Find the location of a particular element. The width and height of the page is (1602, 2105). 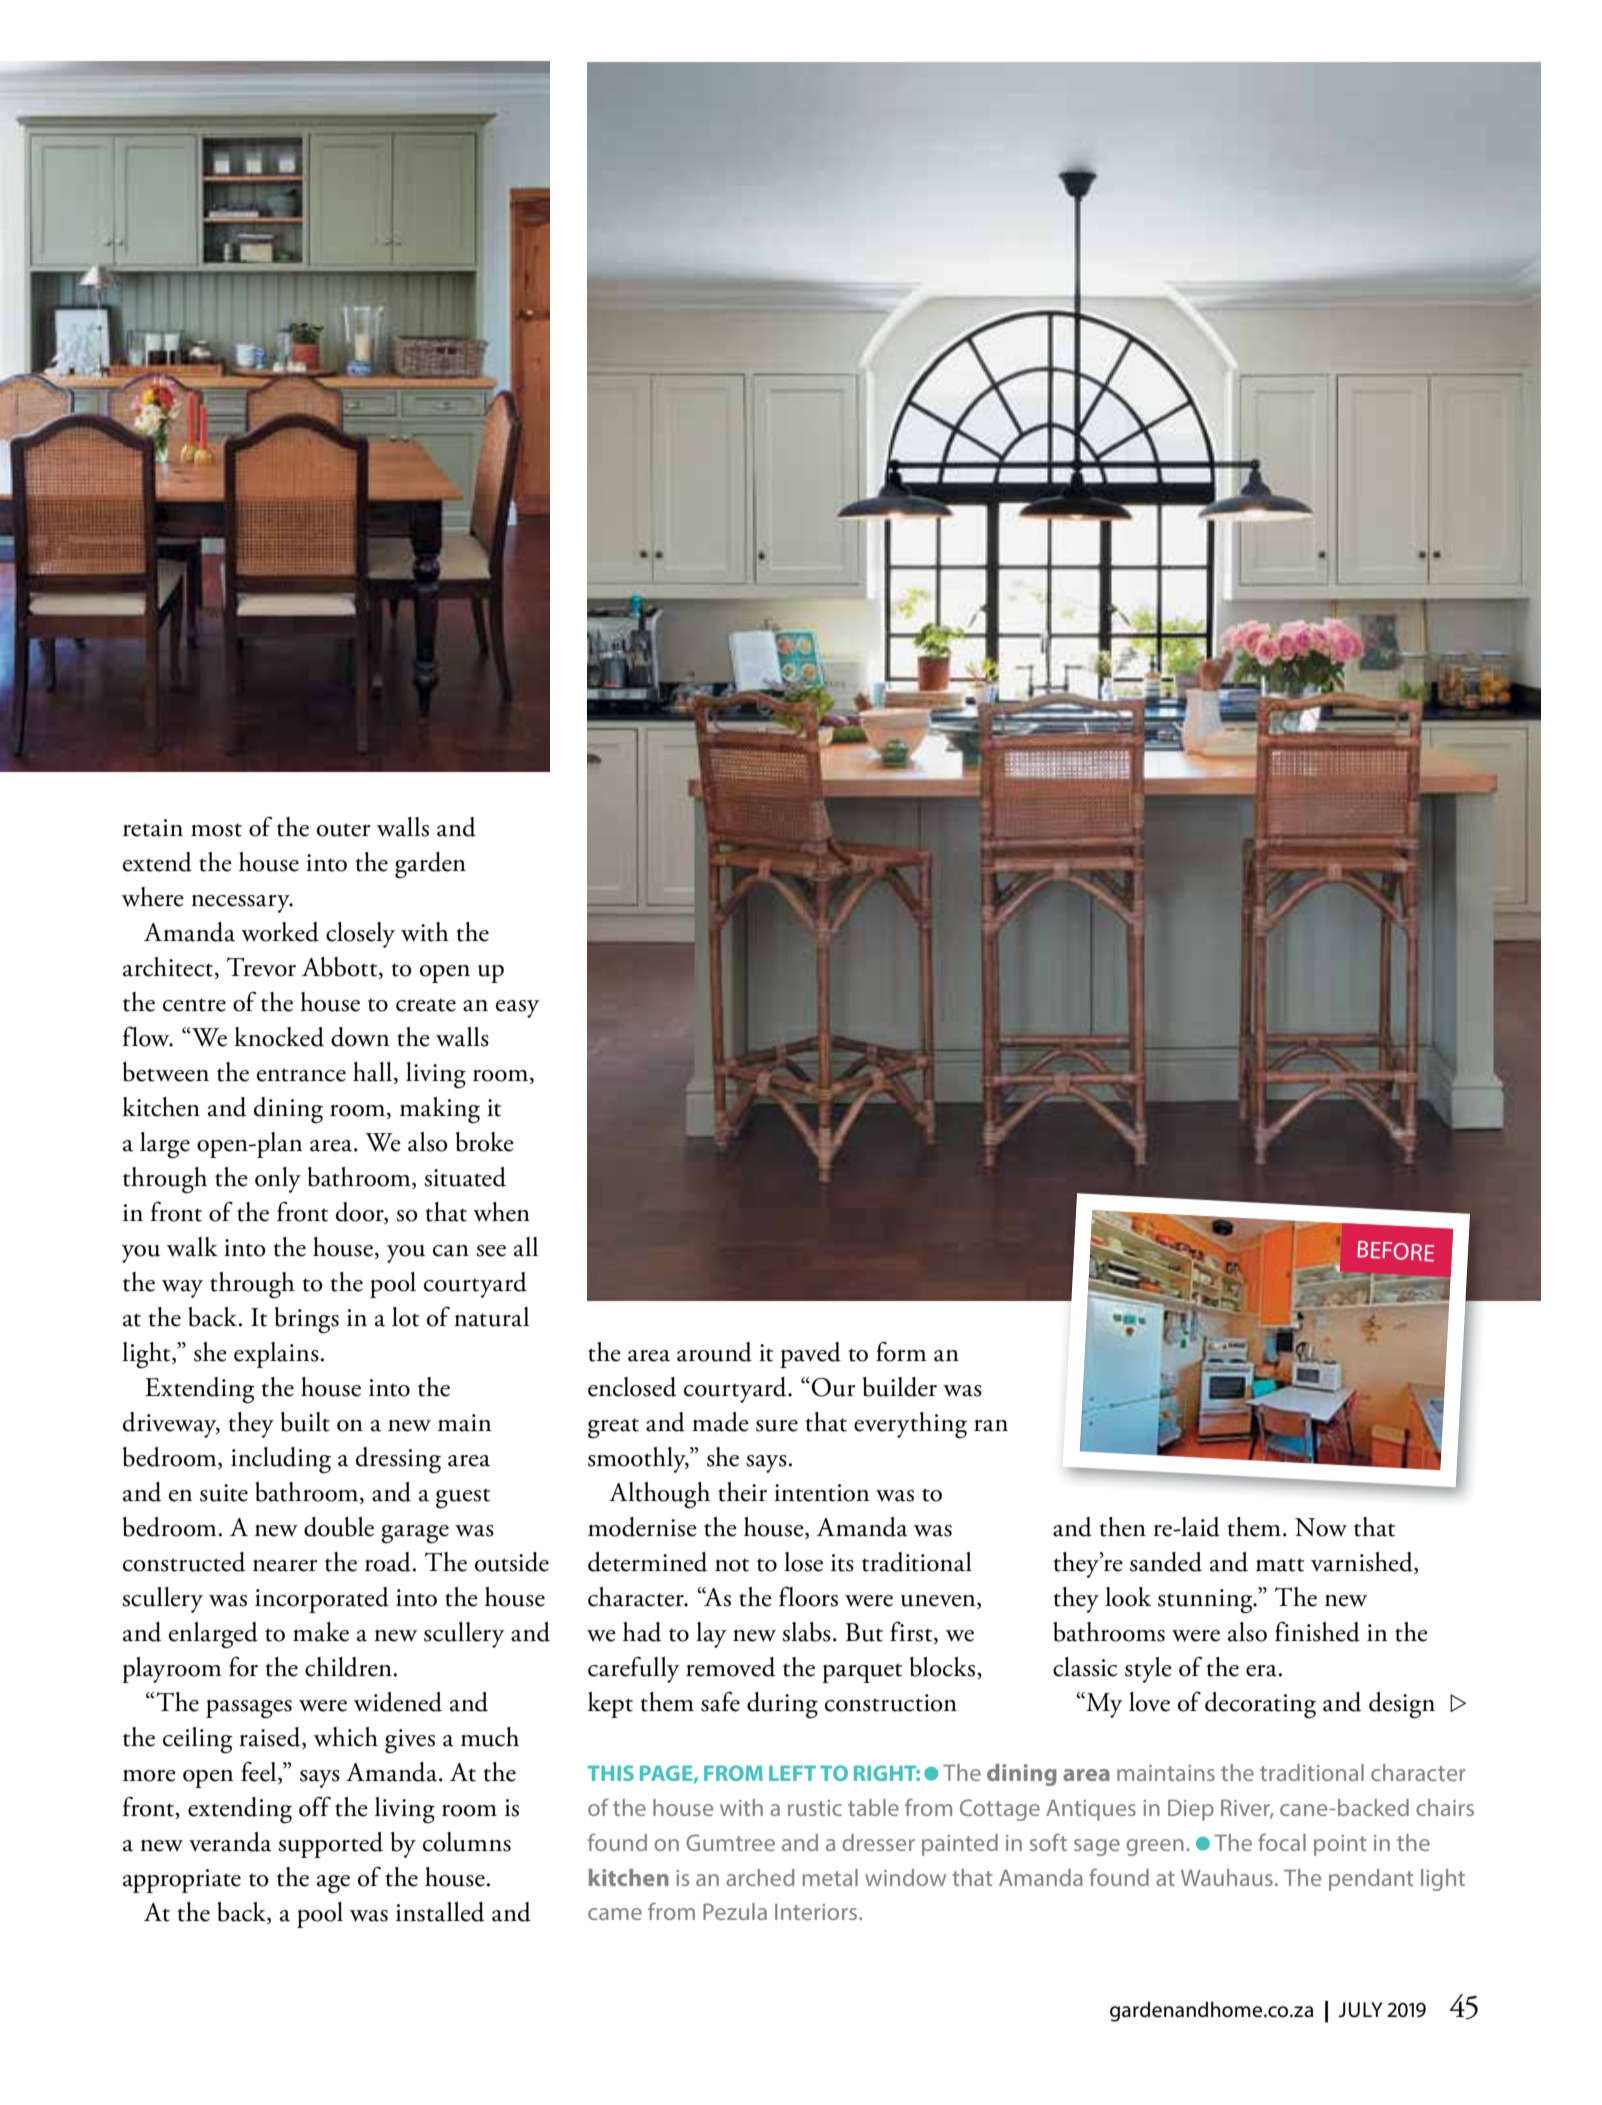

supported is located at coordinates (330, 1845).
